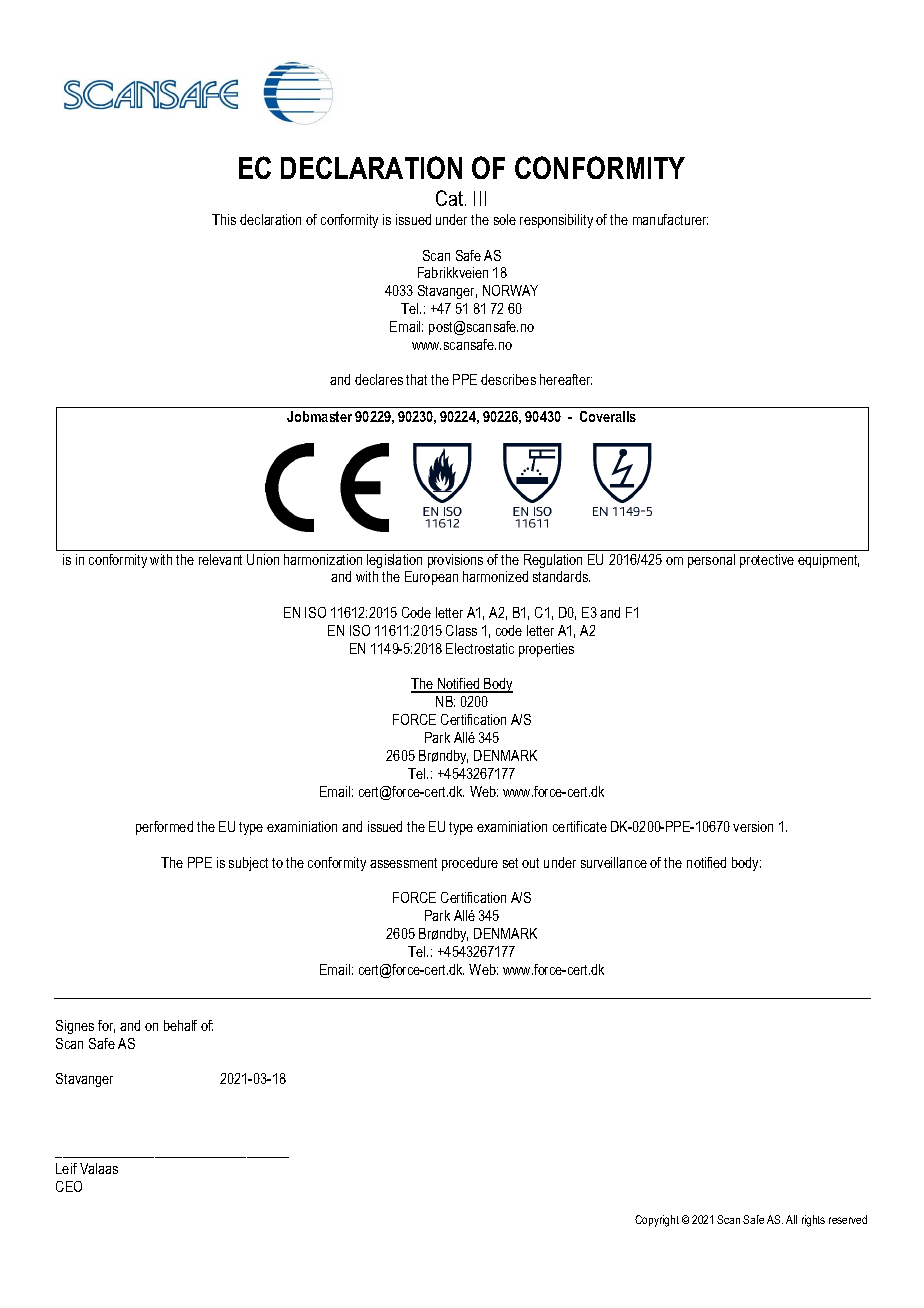 The image size is (924, 1308). Describe the element at coordinates (69, 1186) in the document. I see `CEO` at that location.
